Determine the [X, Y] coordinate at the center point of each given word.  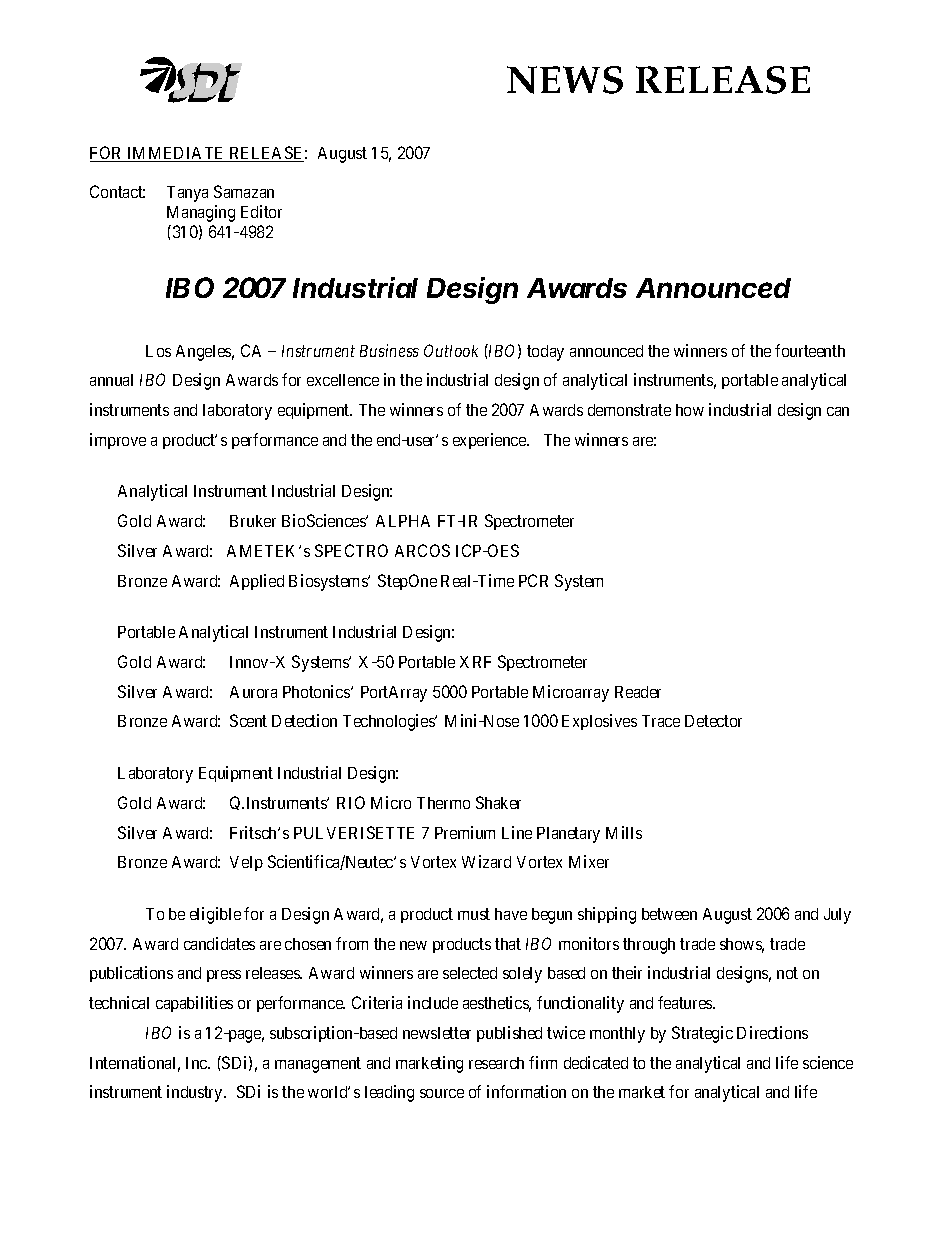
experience [490, 441]
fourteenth [810, 350]
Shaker [498, 802]
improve [118, 441]
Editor [261, 211]
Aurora [253, 692]
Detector [713, 721]
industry [196, 1093]
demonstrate [629, 410]
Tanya [187, 194]
